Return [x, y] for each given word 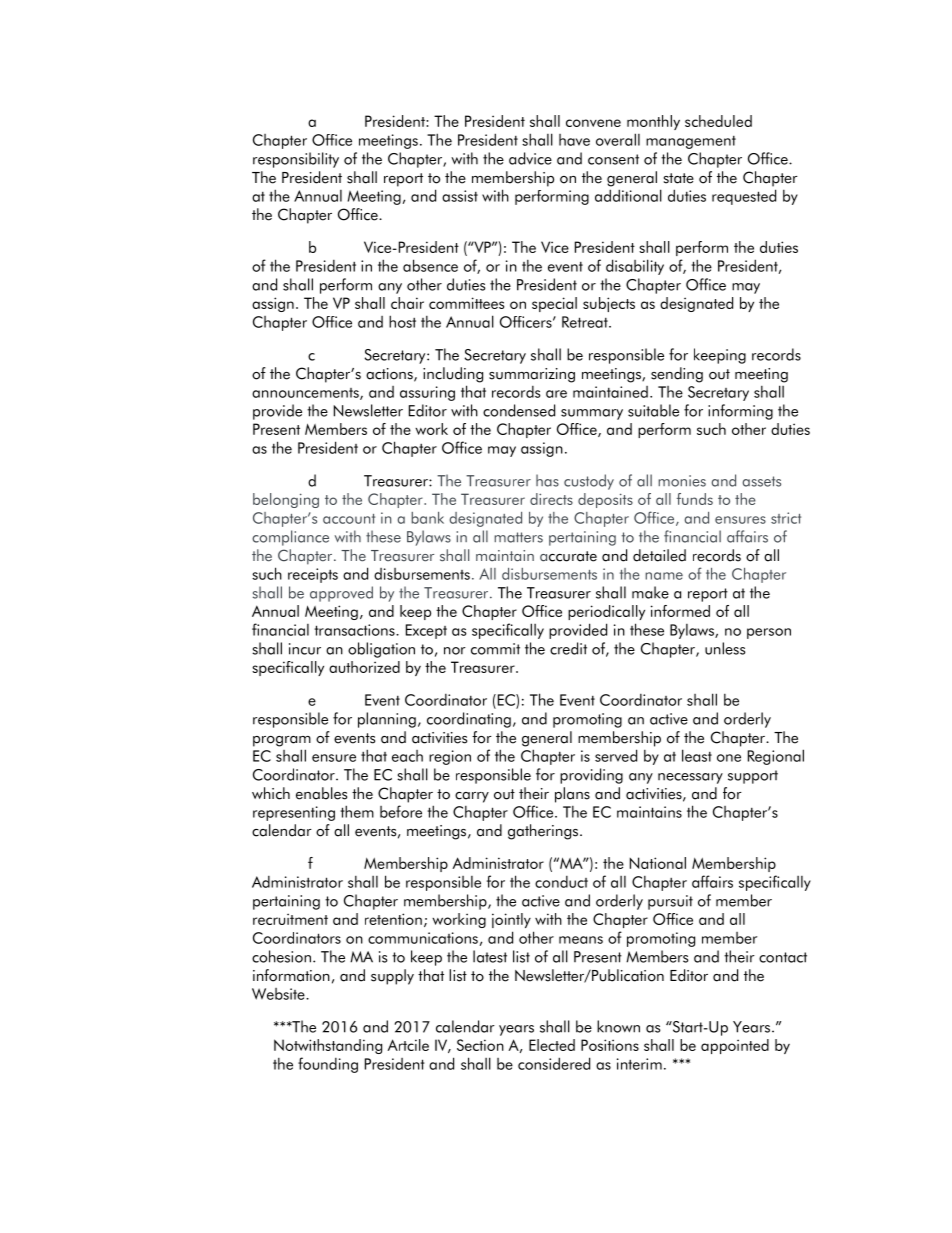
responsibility [296, 160]
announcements [306, 394]
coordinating [469, 720]
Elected [552, 1045]
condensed [519, 410]
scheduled [718, 121]
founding [328, 1065]
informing [740, 412]
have [574, 140]
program [282, 741]
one [729, 758]
